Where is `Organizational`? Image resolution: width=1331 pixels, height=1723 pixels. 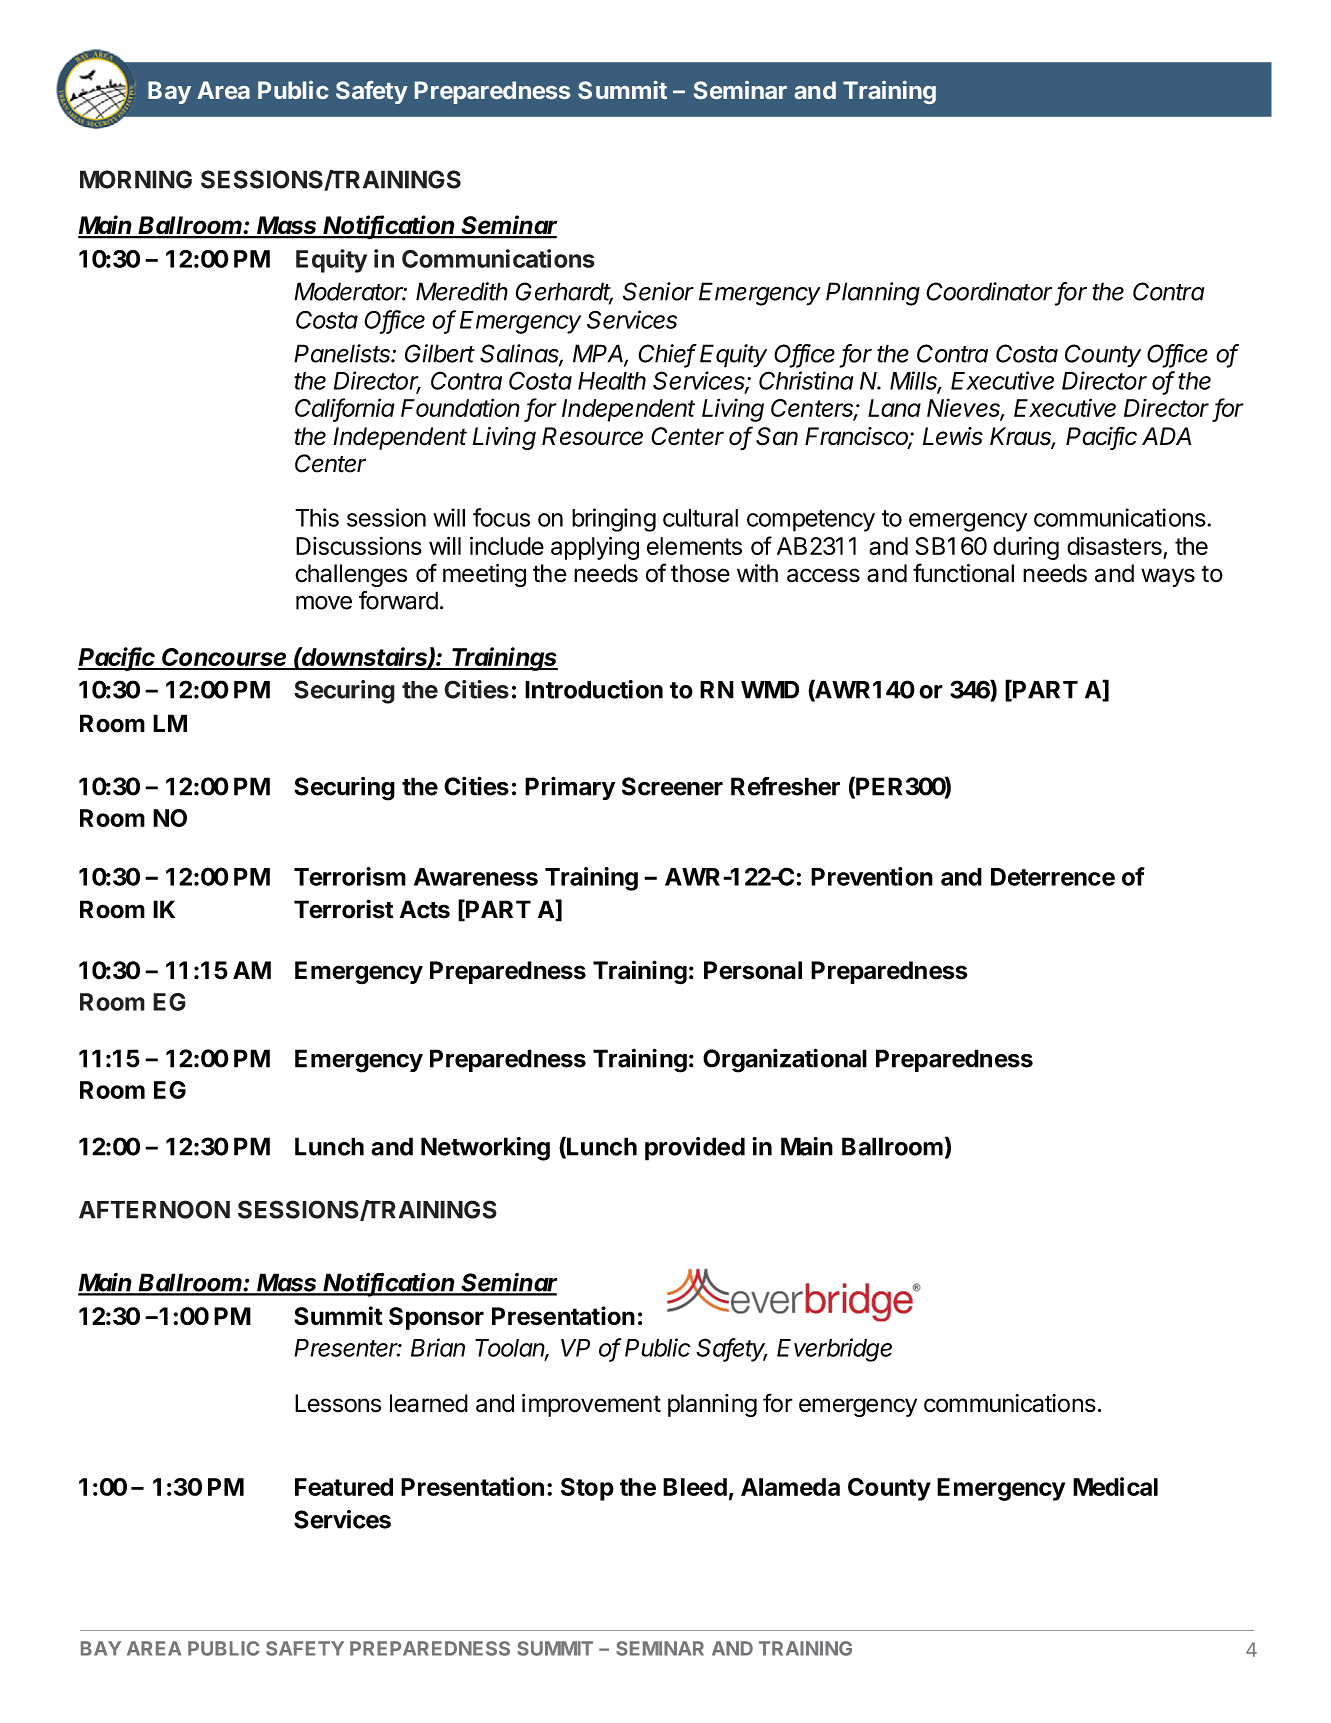 Organizational is located at coordinates (785, 1060).
